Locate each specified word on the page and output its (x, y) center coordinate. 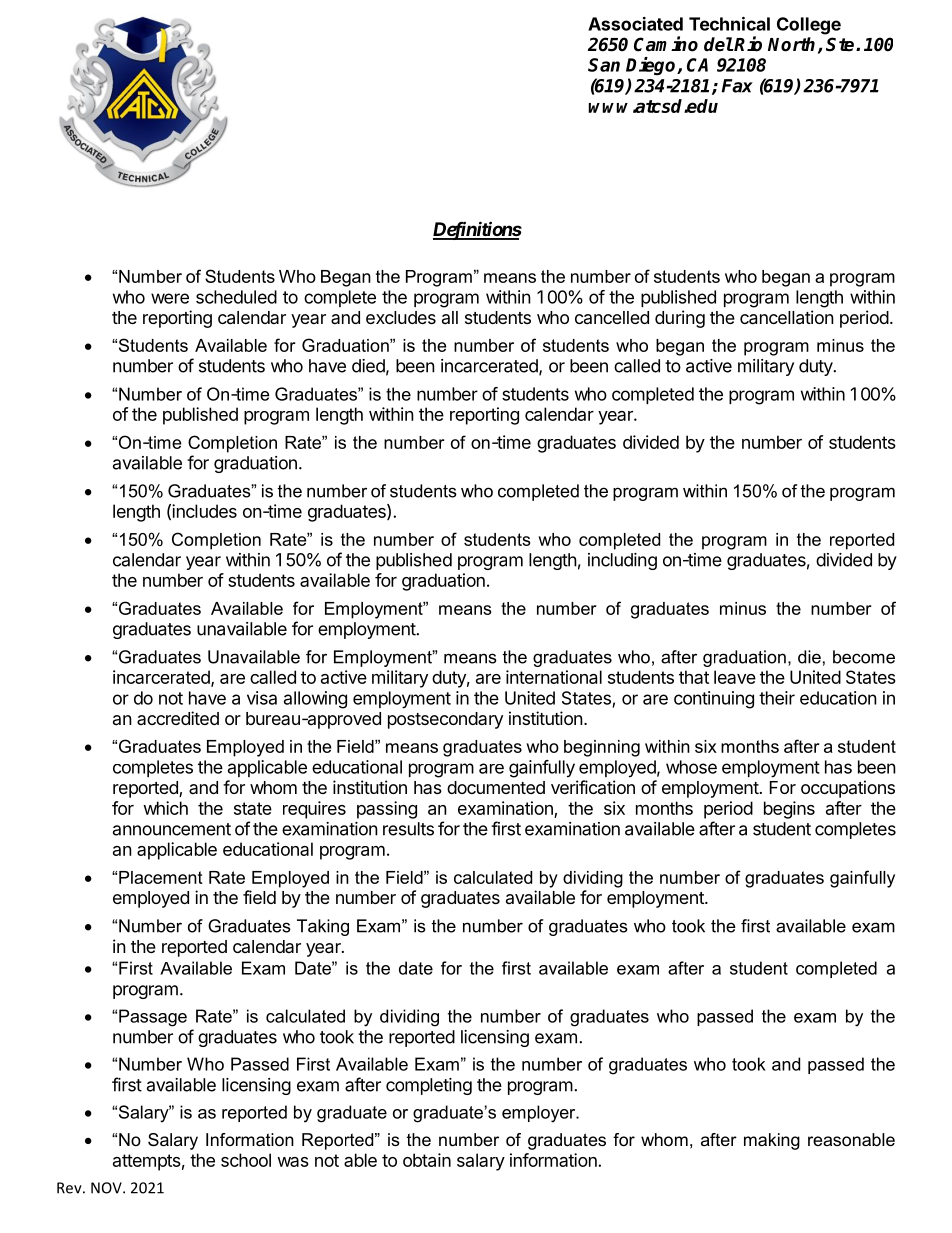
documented (496, 787)
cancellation (787, 317)
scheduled (236, 297)
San (604, 65)
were (170, 298)
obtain (427, 1160)
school (246, 1160)
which (165, 808)
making (772, 1141)
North (791, 44)
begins (789, 810)
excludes (401, 317)
